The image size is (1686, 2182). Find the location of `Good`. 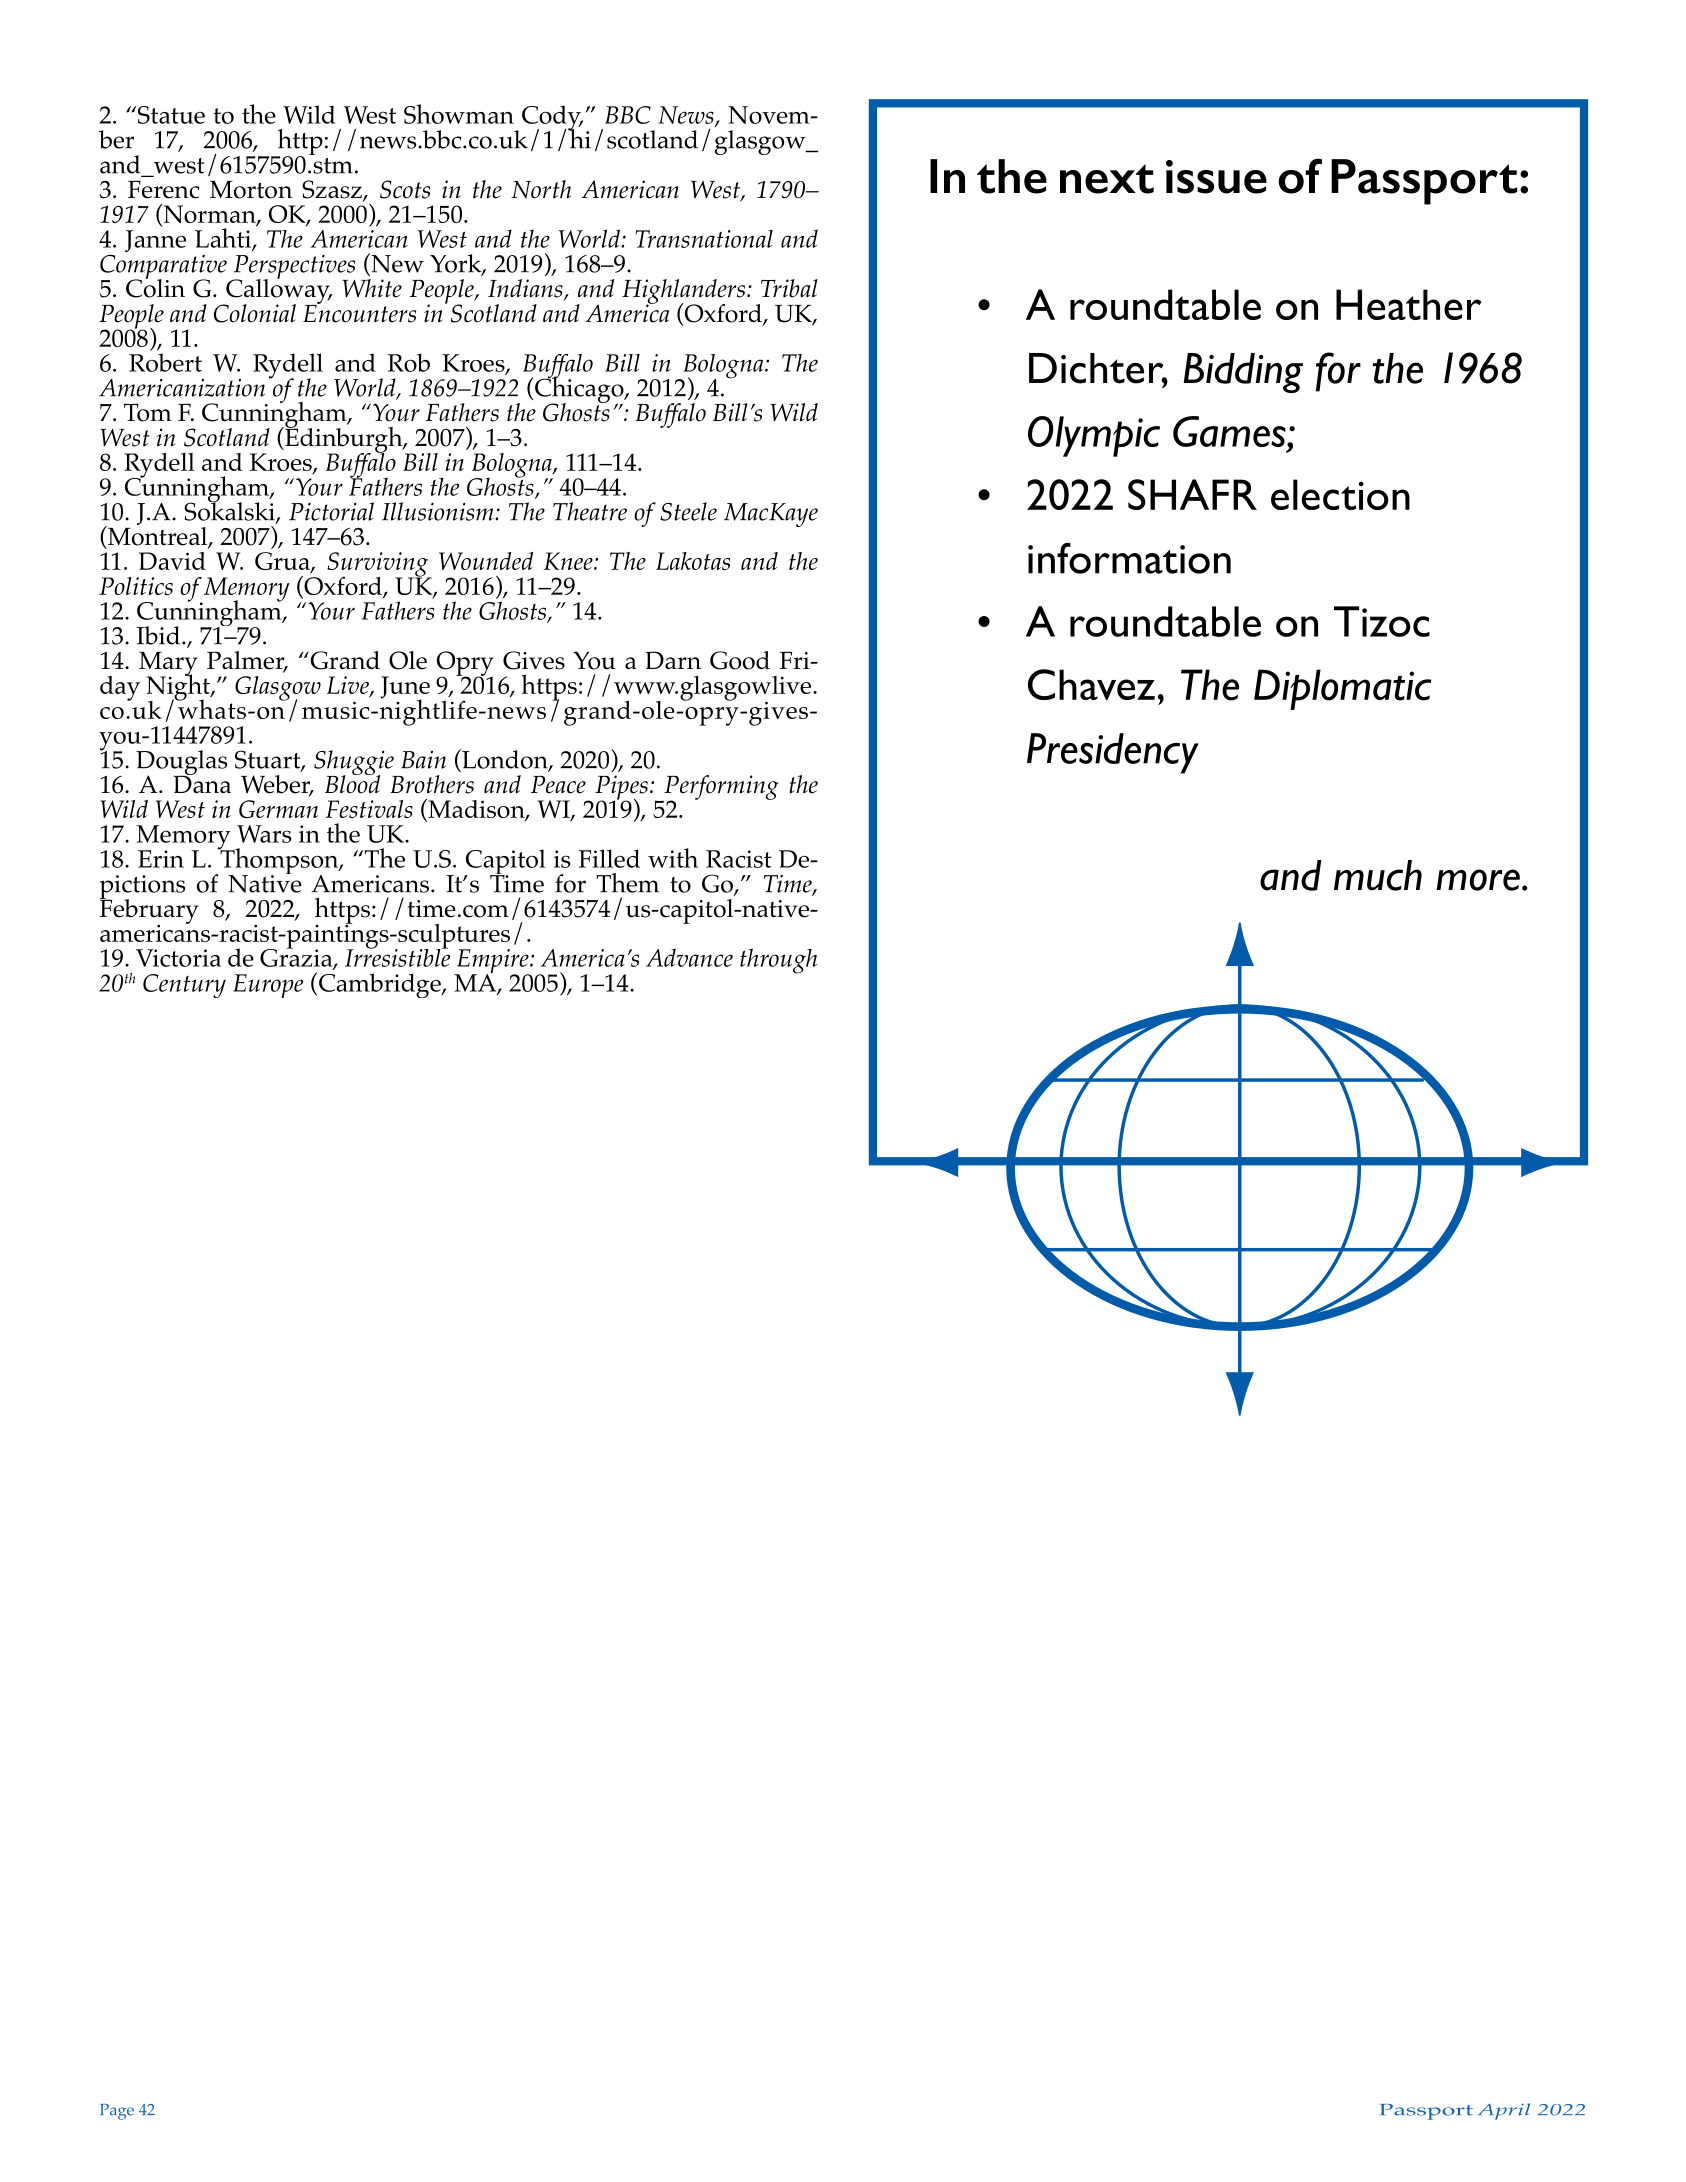

Good is located at coordinates (740, 660).
